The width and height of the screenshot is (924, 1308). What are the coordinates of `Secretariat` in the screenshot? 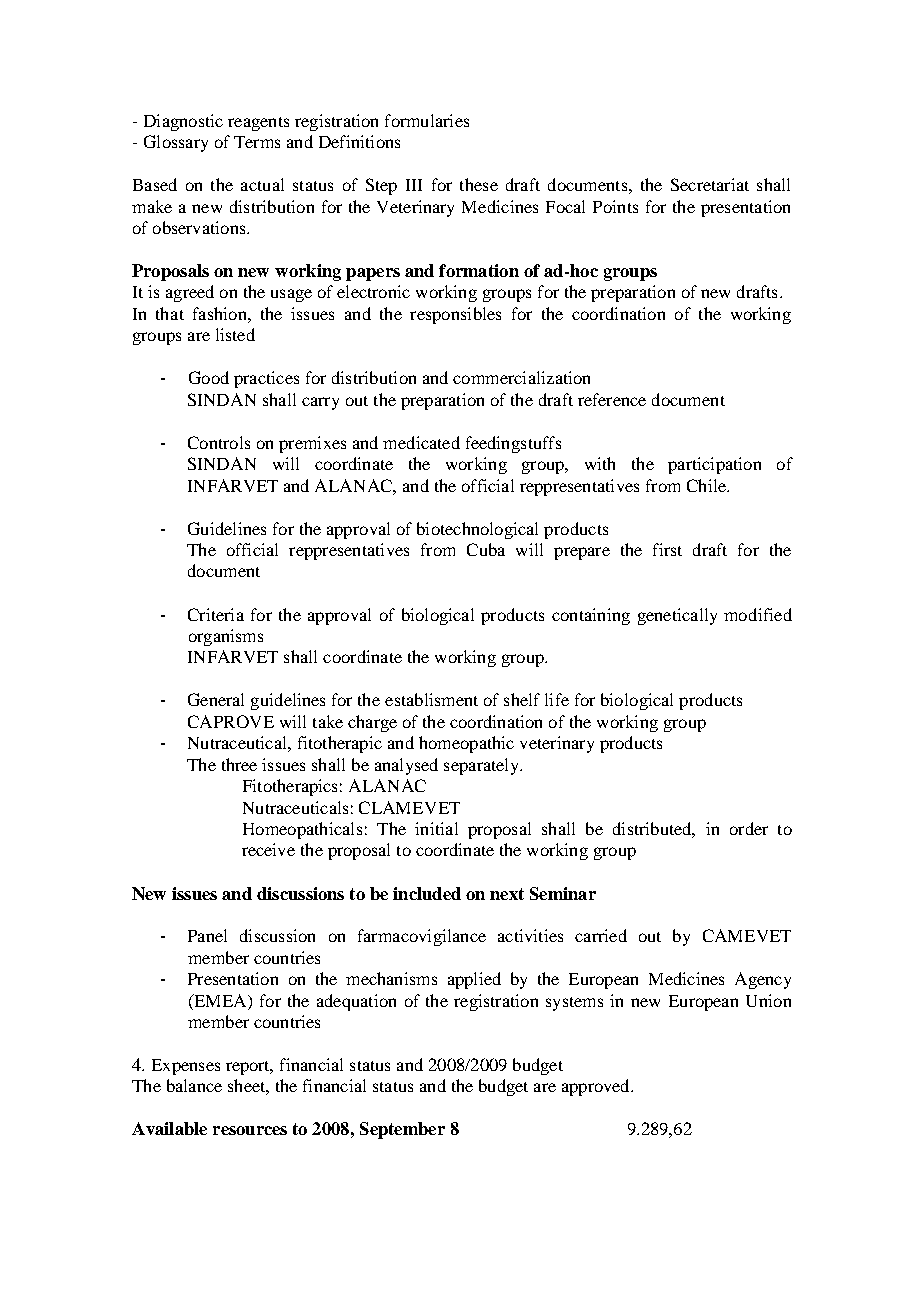 It's located at (710, 184).
